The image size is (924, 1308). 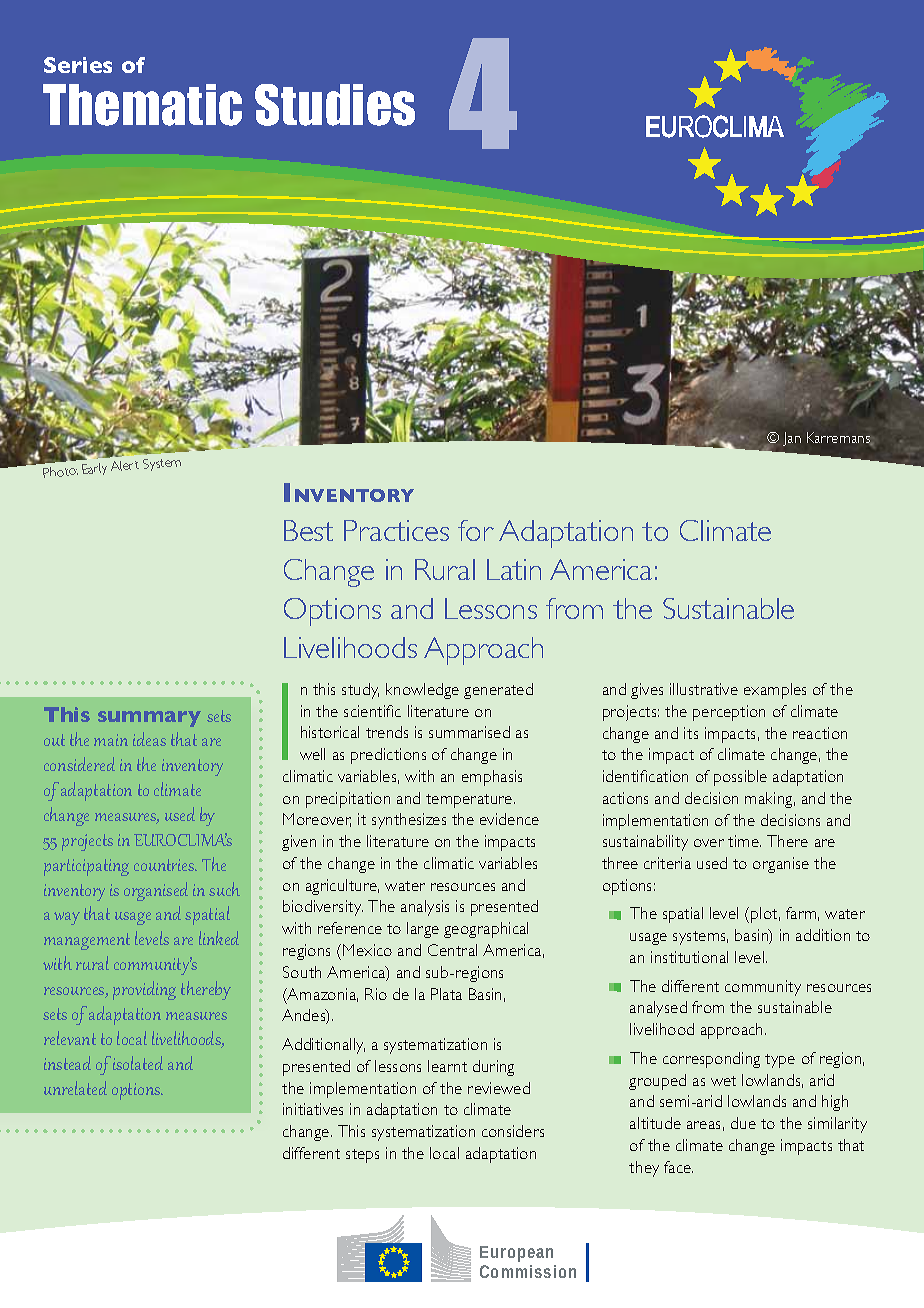 I want to click on summary, so click(x=149, y=719).
